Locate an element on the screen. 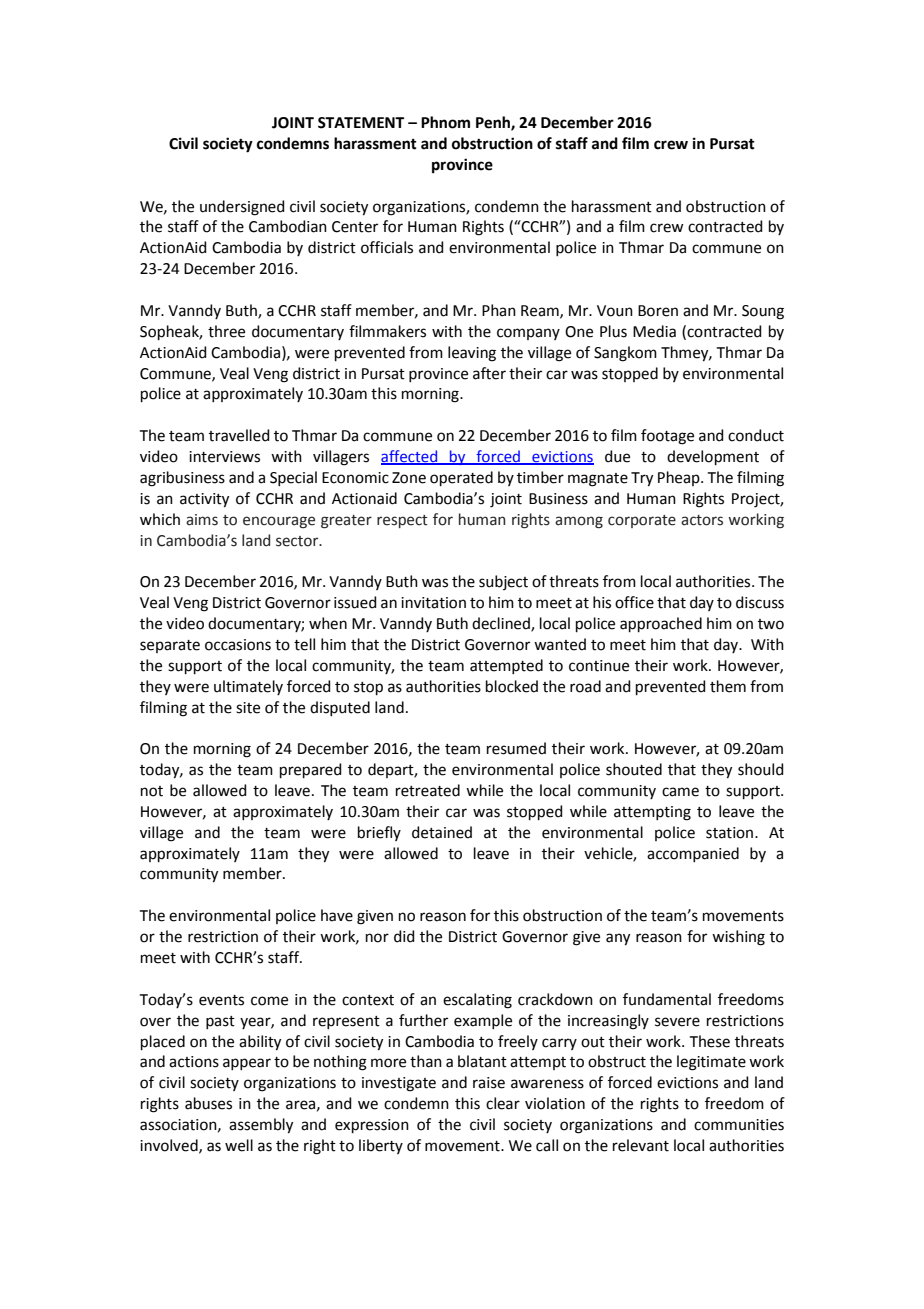 The width and height of the screenshot is (924, 1309). after is located at coordinates (489, 373).
